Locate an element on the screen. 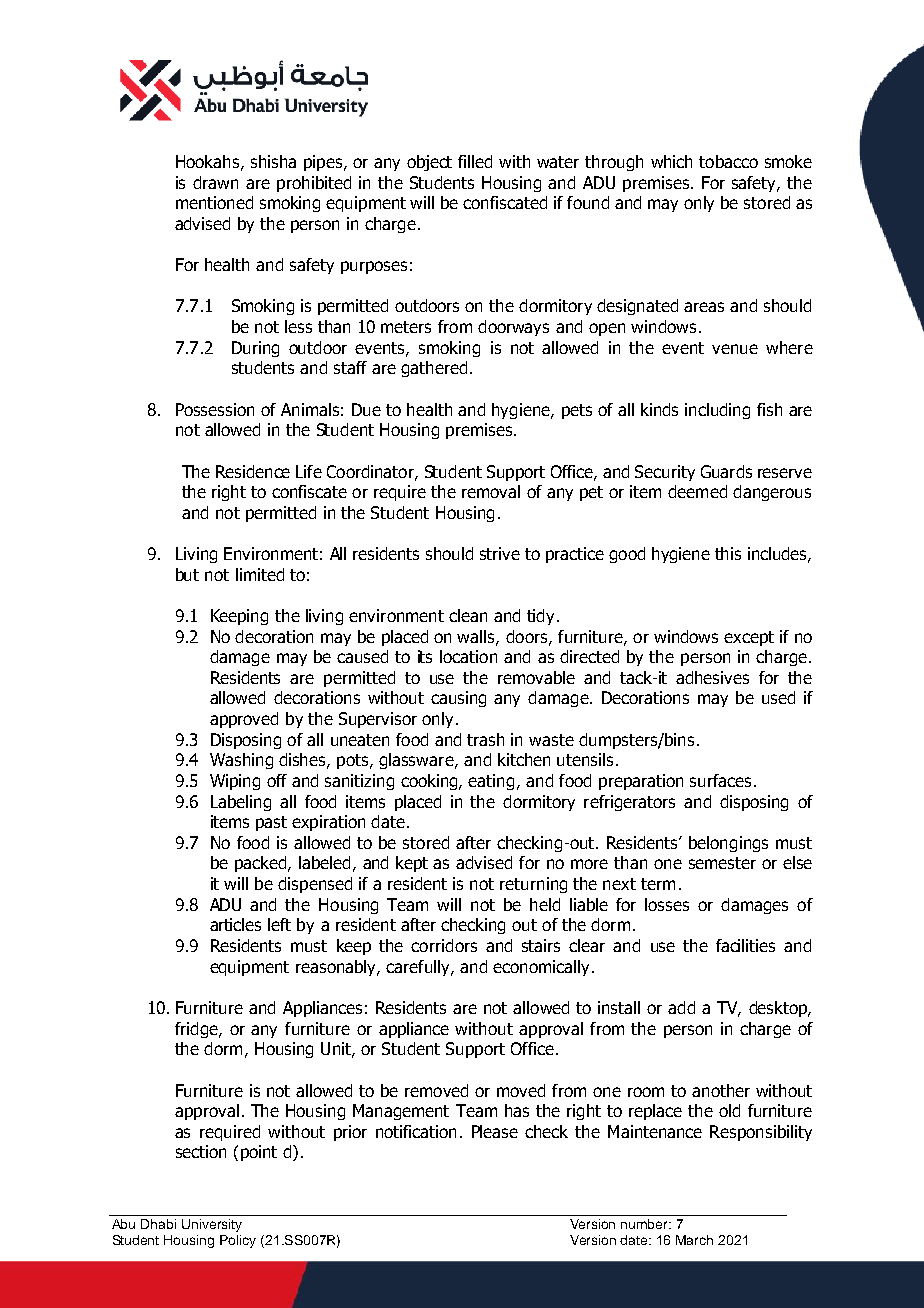 The image size is (924, 1308). adhesives is located at coordinates (712, 677).
